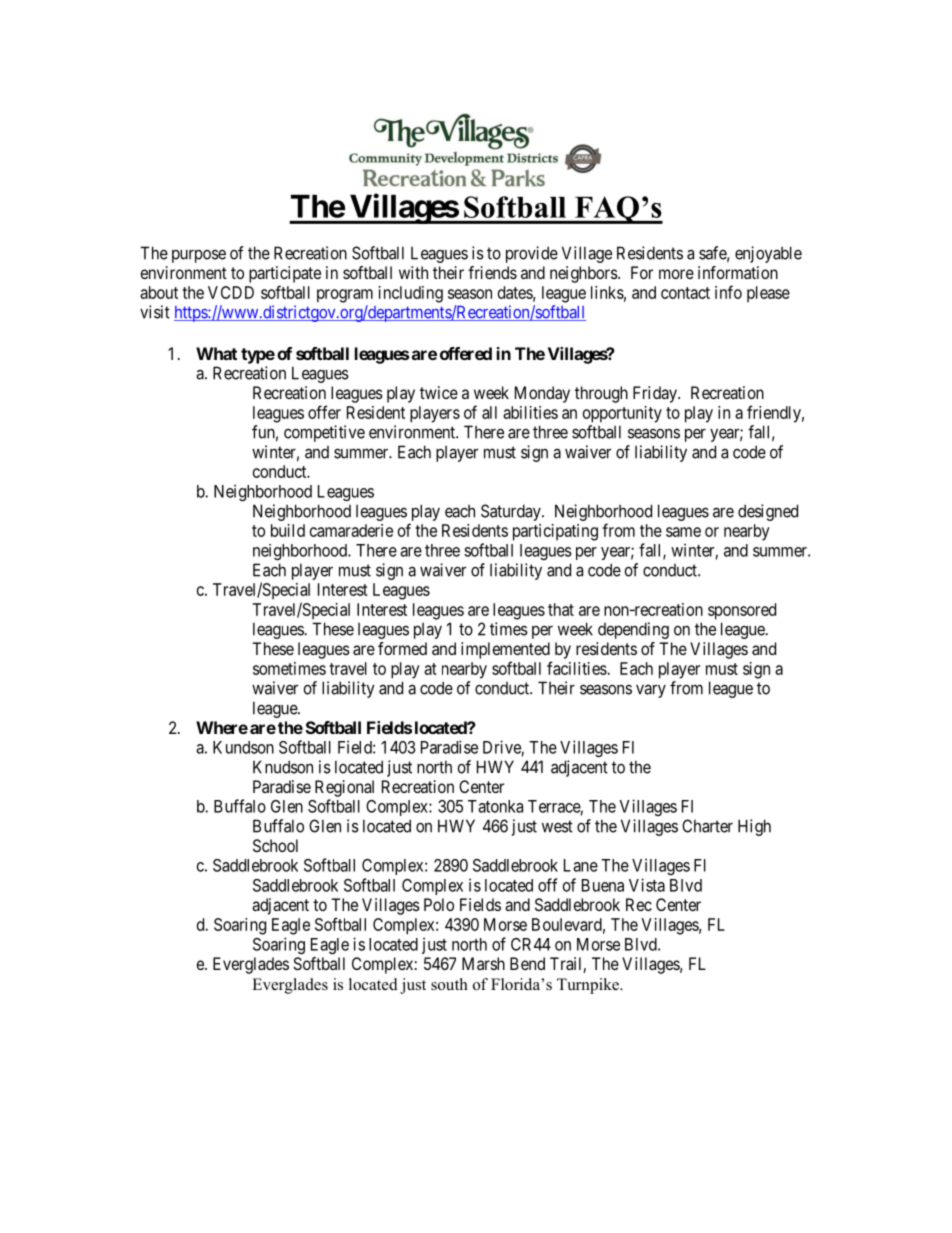 This screenshot has height=1233, width=952. What do you see at coordinates (344, 788) in the screenshot?
I see `Regional` at bounding box center [344, 788].
